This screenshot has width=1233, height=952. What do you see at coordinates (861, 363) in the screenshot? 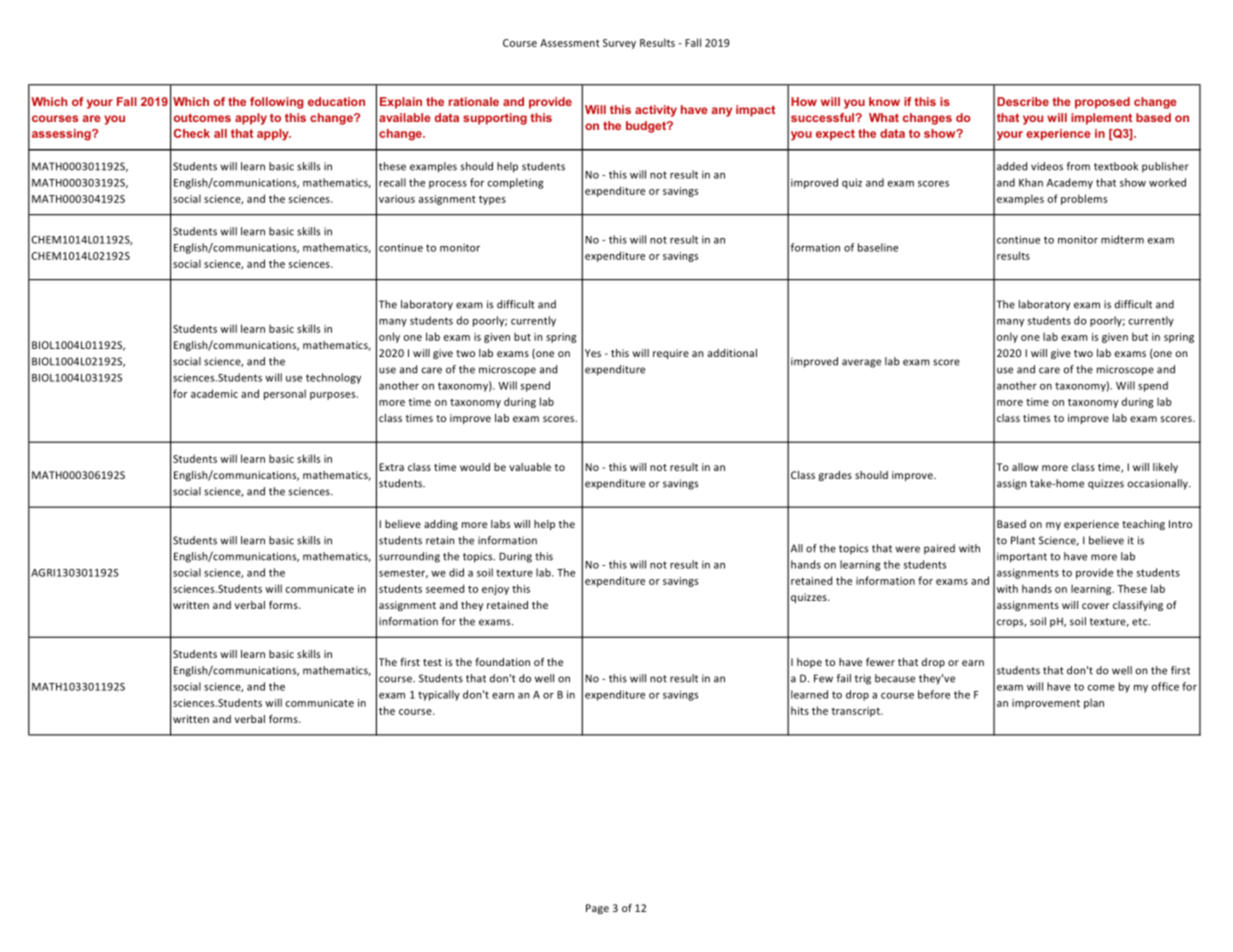
I see `average` at bounding box center [861, 363].
